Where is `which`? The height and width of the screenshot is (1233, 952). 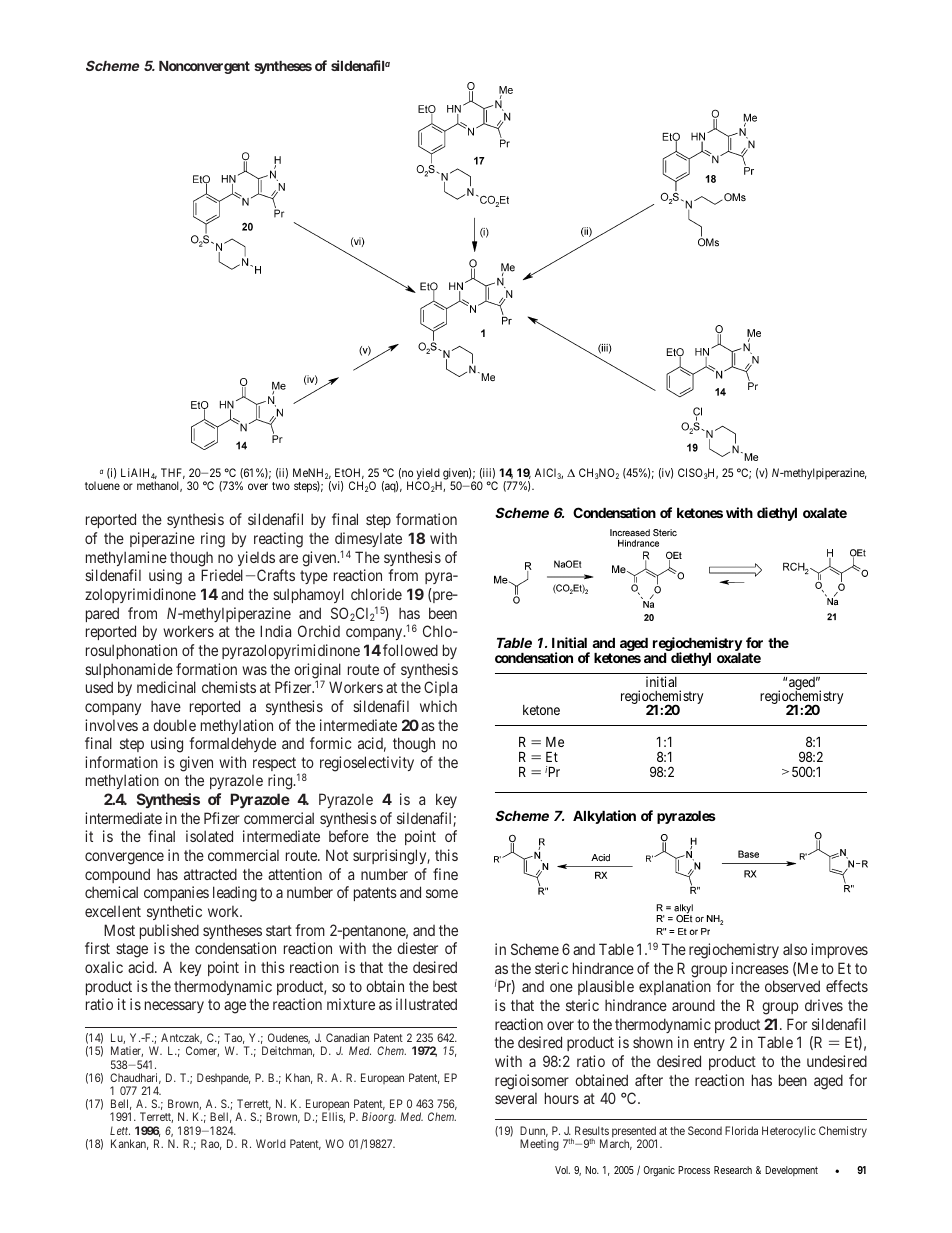 which is located at coordinates (438, 706).
